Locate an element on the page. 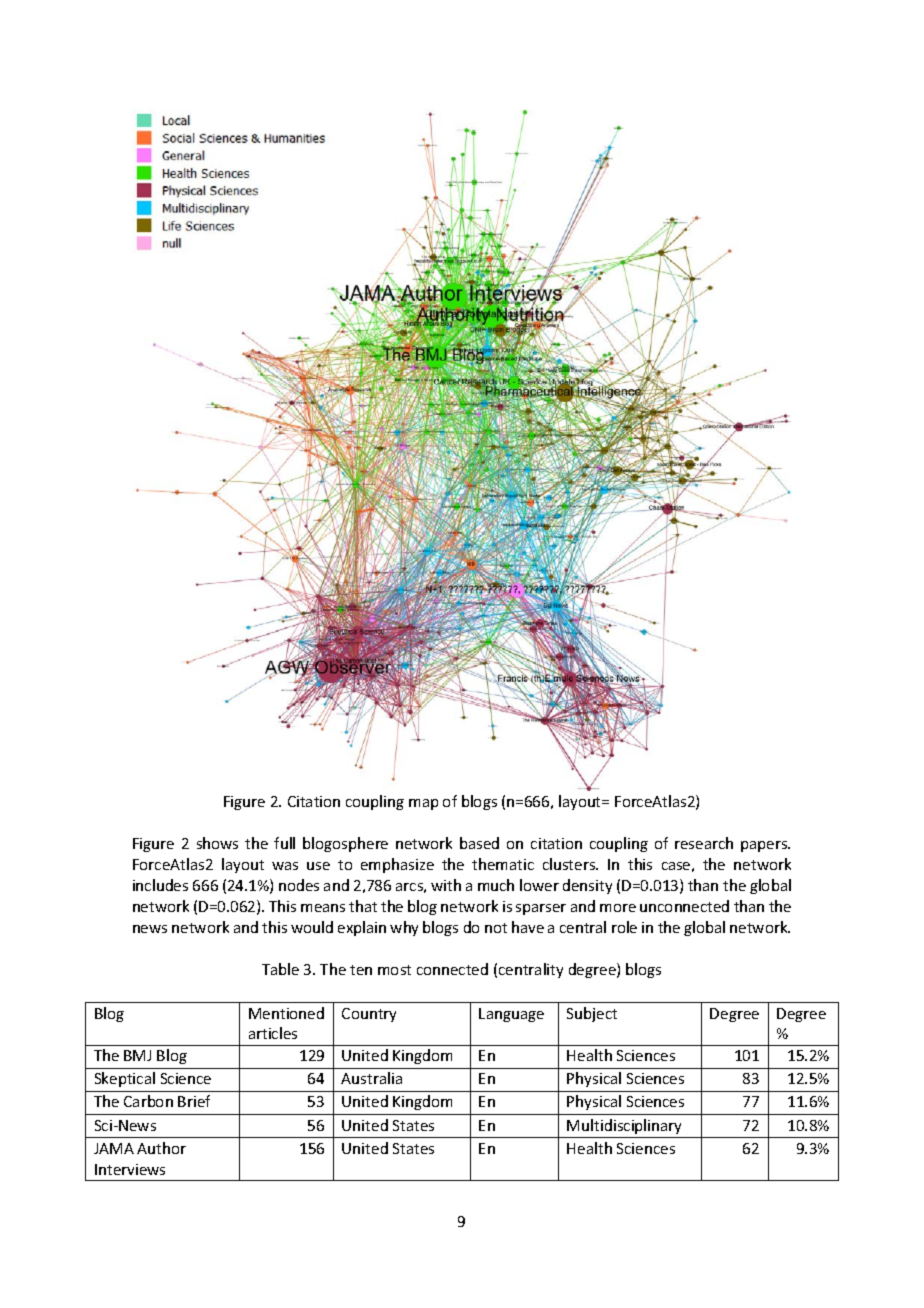 The image size is (924, 1308). map is located at coordinates (423, 804).
